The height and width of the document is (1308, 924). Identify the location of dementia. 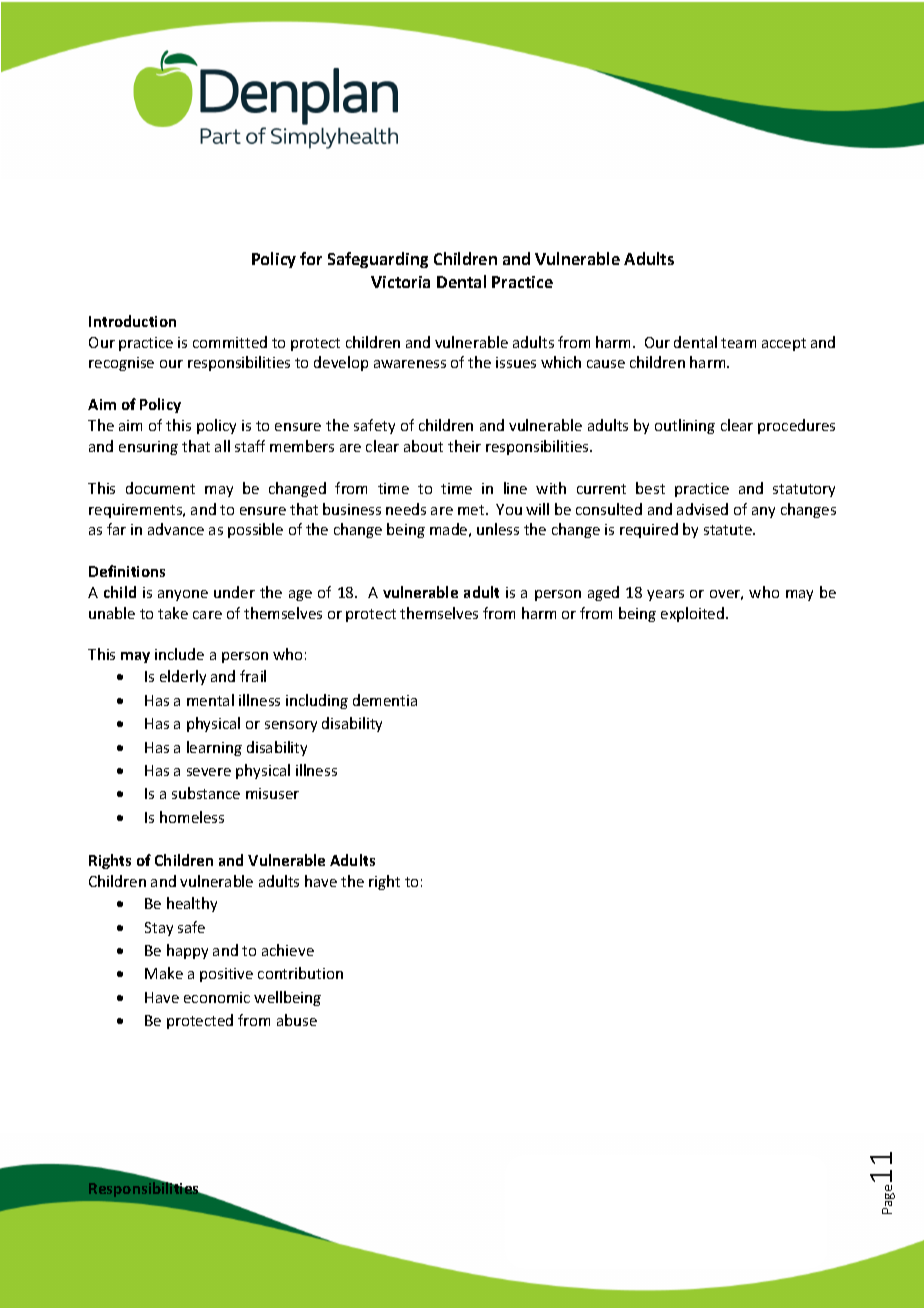
(385, 700).
